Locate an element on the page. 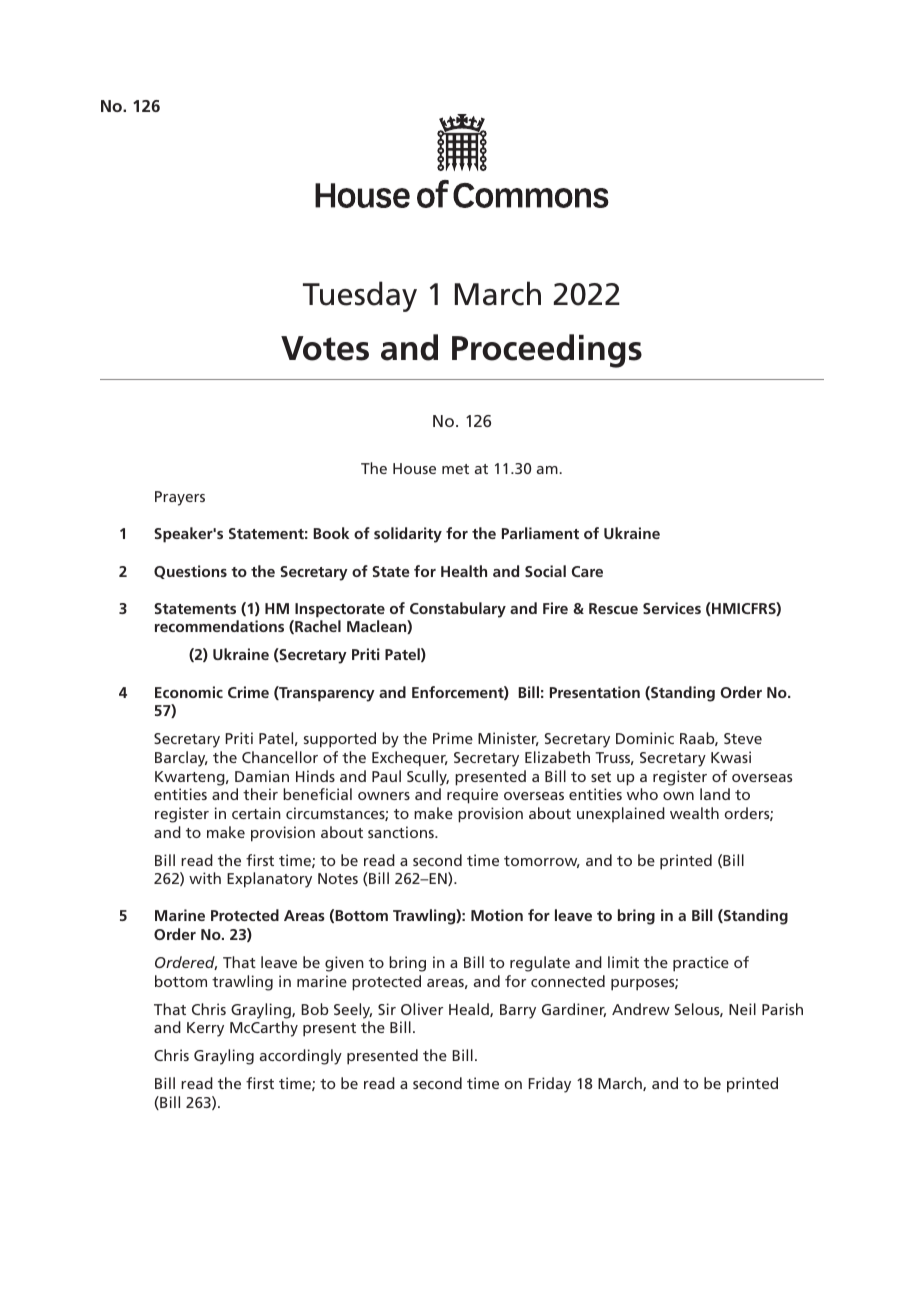 Image resolution: width=924 pixels, height=1308 pixels. accordingly is located at coordinates (301, 1057).
